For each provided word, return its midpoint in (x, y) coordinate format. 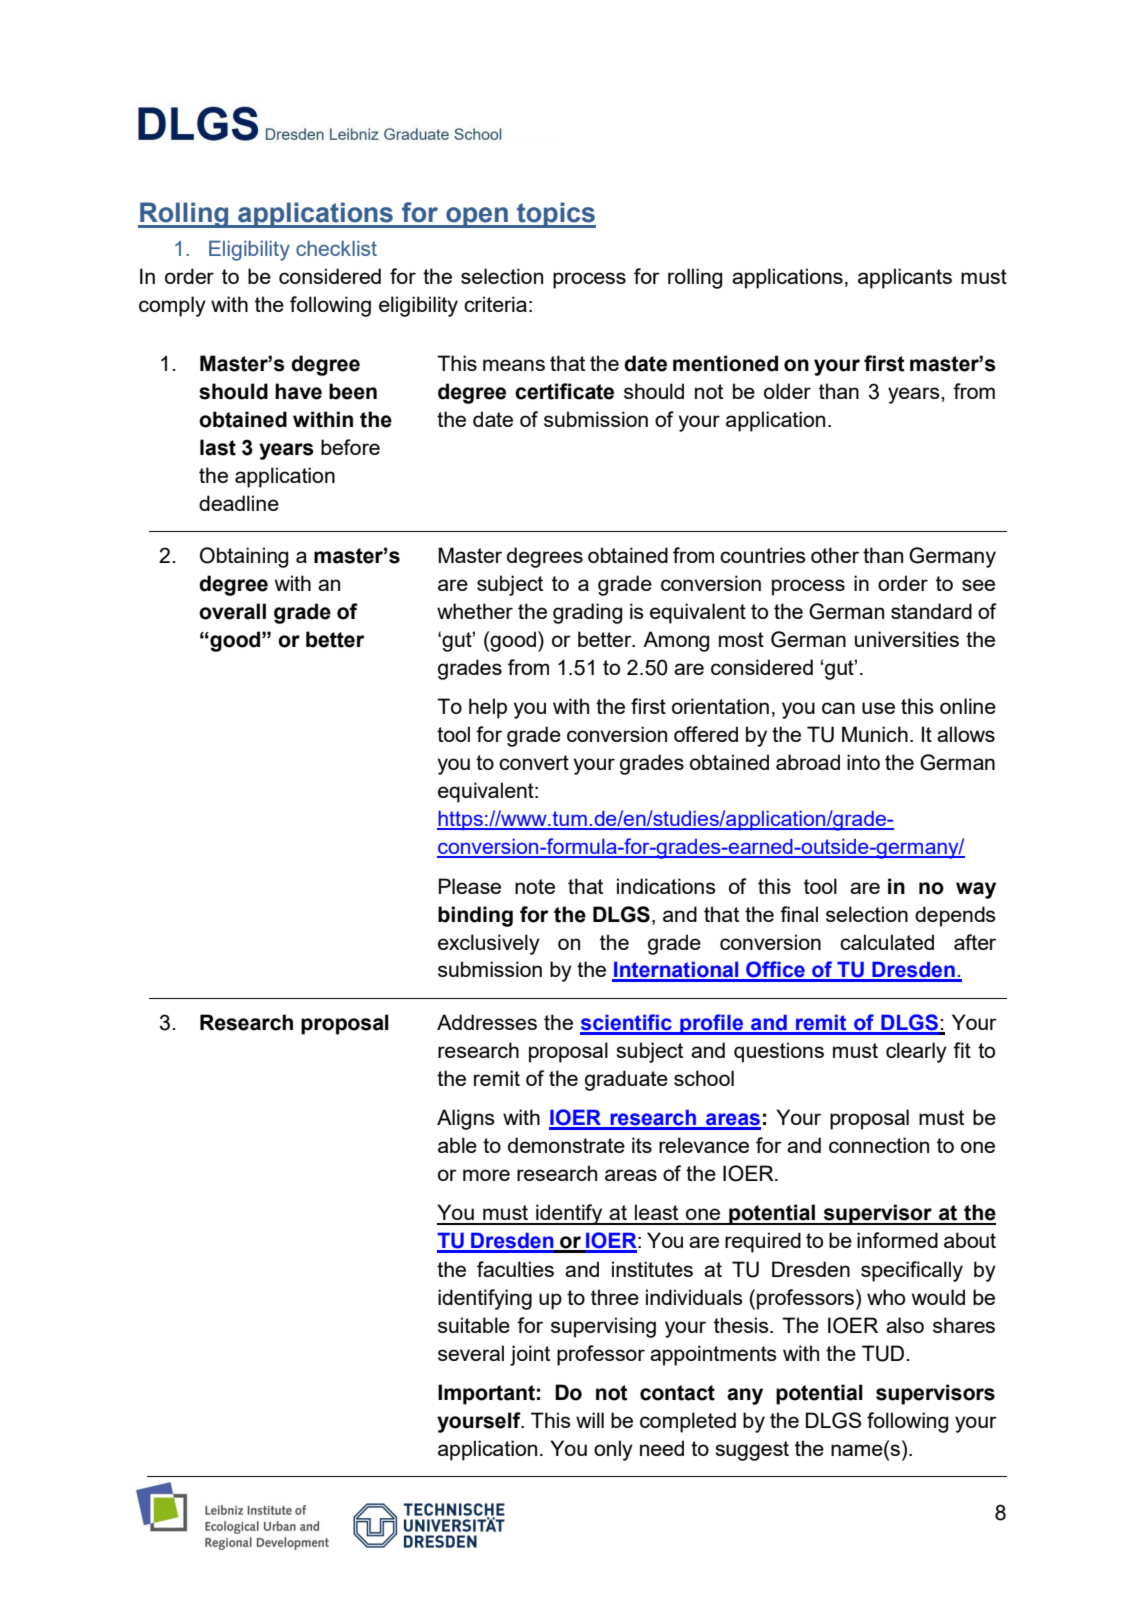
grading (587, 613)
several (471, 1353)
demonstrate (566, 1145)
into (863, 762)
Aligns (466, 1119)
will (590, 1420)
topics (555, 215)
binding (475, 916)
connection (879, 1145)
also (905, 1325)
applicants (905, 278)
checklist (336, 248)
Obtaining (244, 557)
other (835, 555)
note (535, 886)
